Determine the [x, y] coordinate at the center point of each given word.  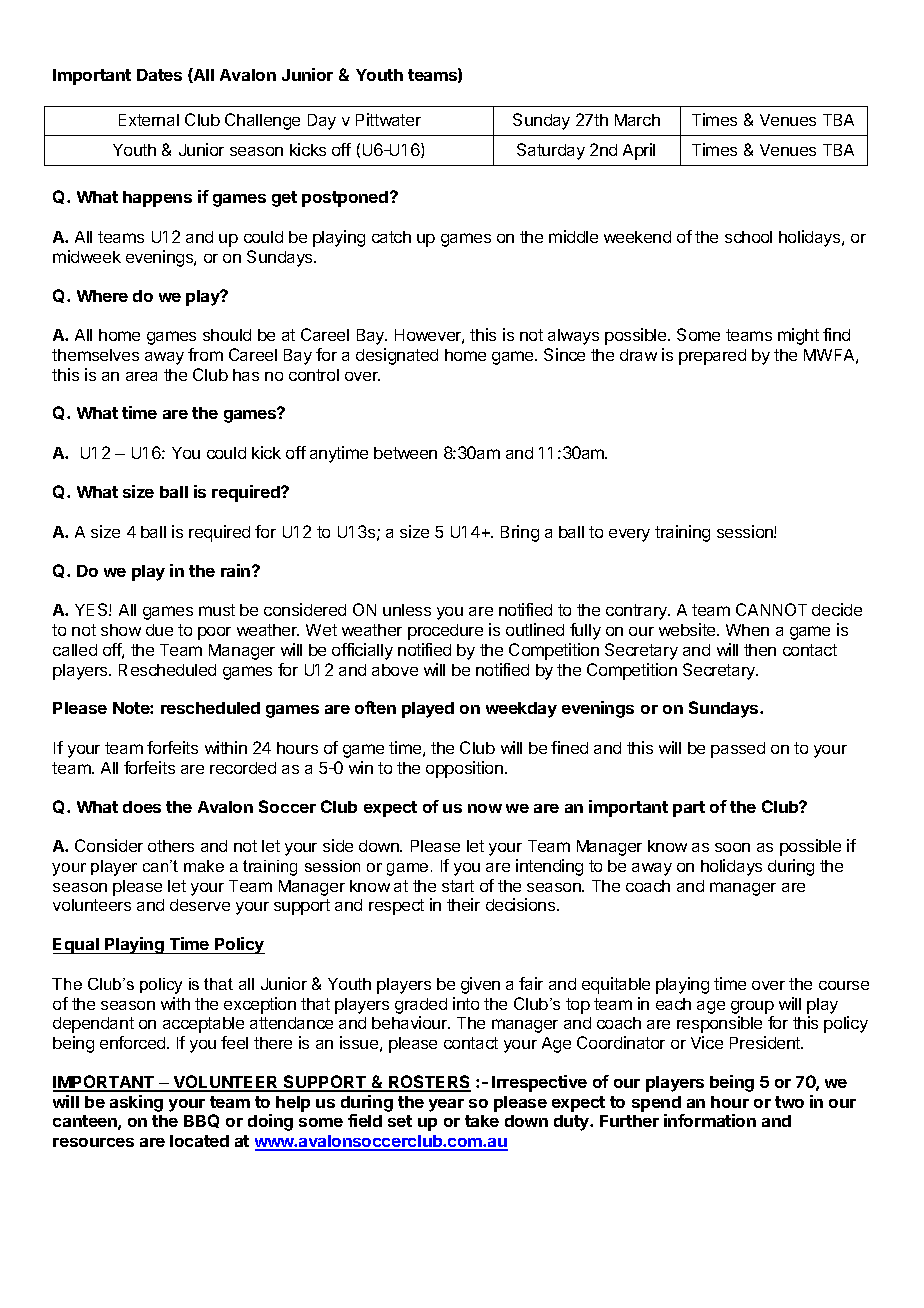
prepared [712, 357]
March [637, 120]
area [141, 376]
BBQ [201, 1121]
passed [738, 750]
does [142, 807]
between [405, 453]
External [149, 120]
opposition [464, 769]
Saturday [551, 151]
